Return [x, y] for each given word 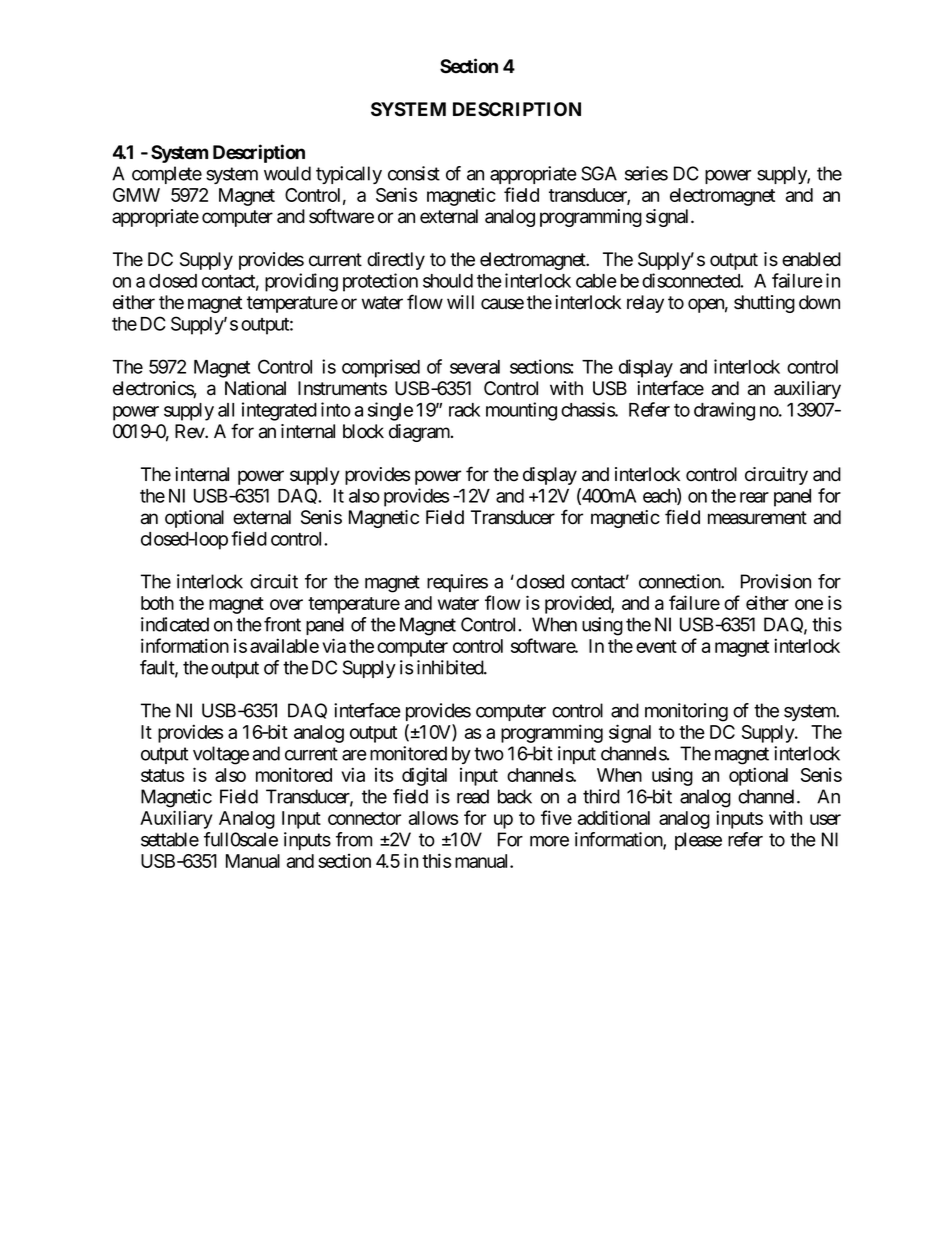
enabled [811, 259]
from [354, 839]
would [287, 173]
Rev [190, 431]
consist [414, 173]
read [473, 796]
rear [754, 497]
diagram [420, 433]
